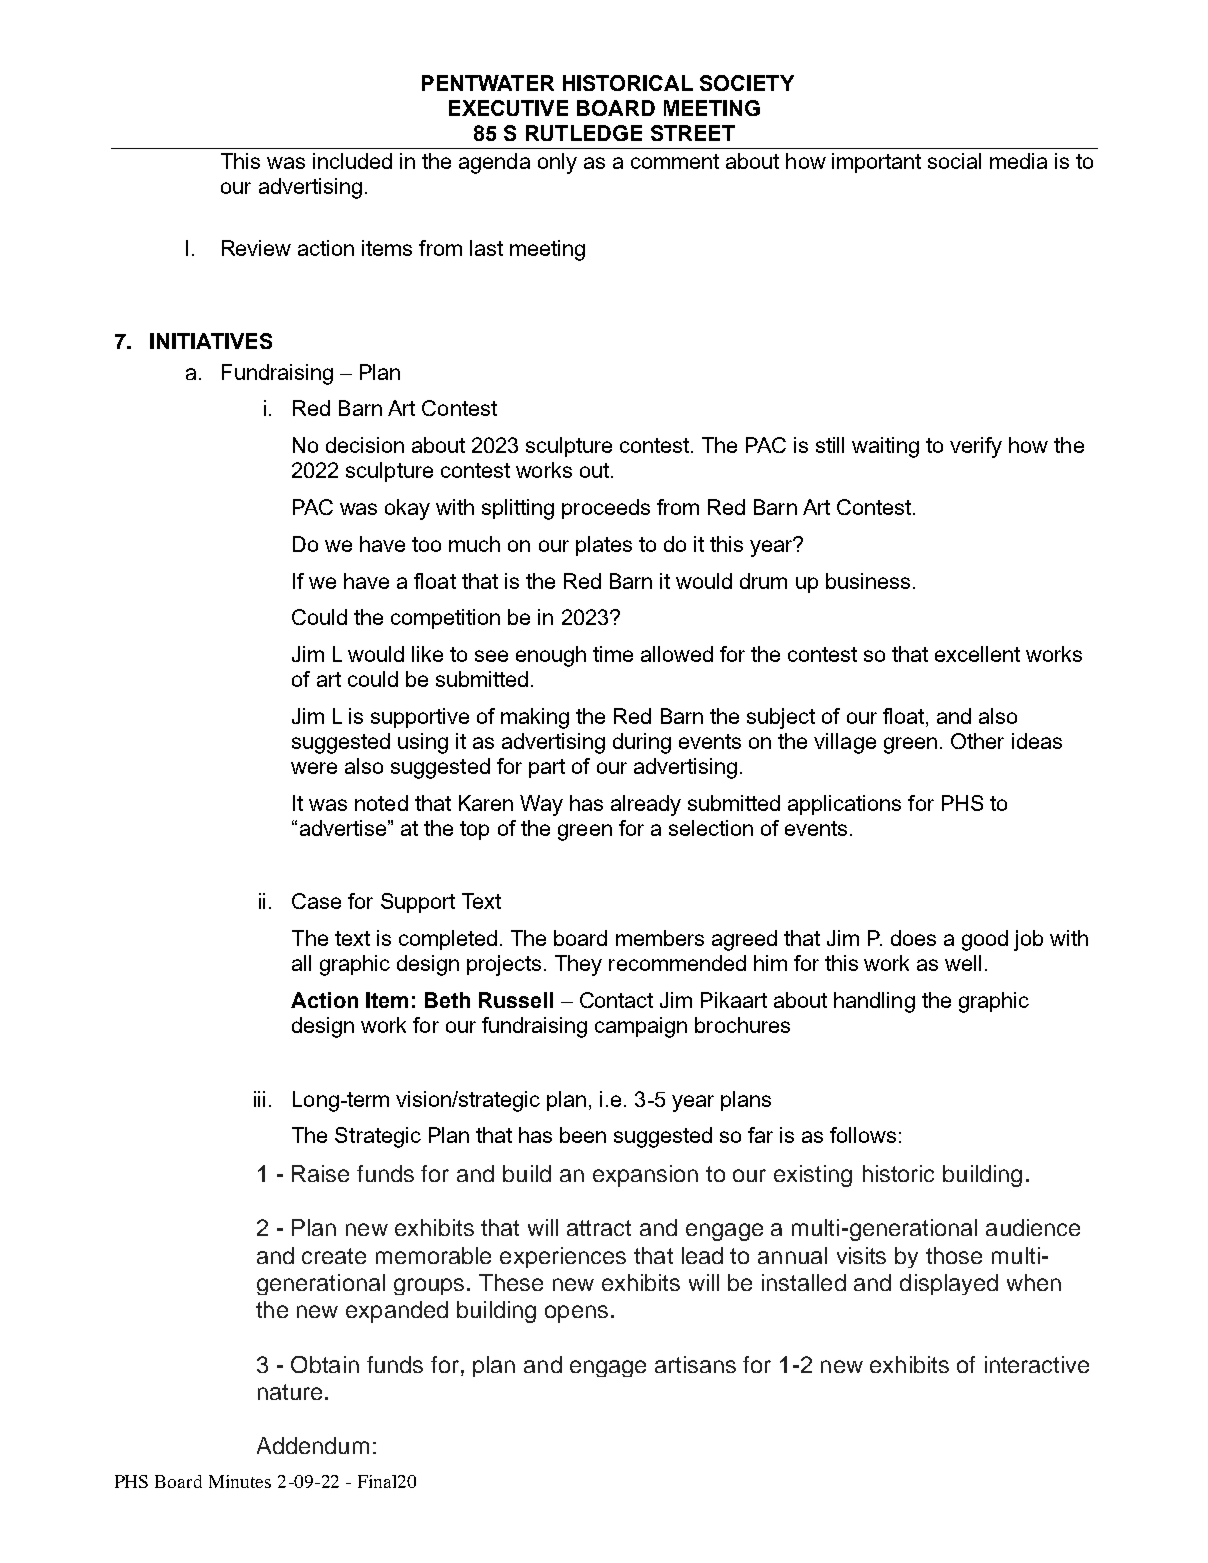 The width and height of the screenshot is (1208, 1563). Describe the element at coordinates (584, 133) in the screenshot. I see `RUTLEDGE` at that location.
